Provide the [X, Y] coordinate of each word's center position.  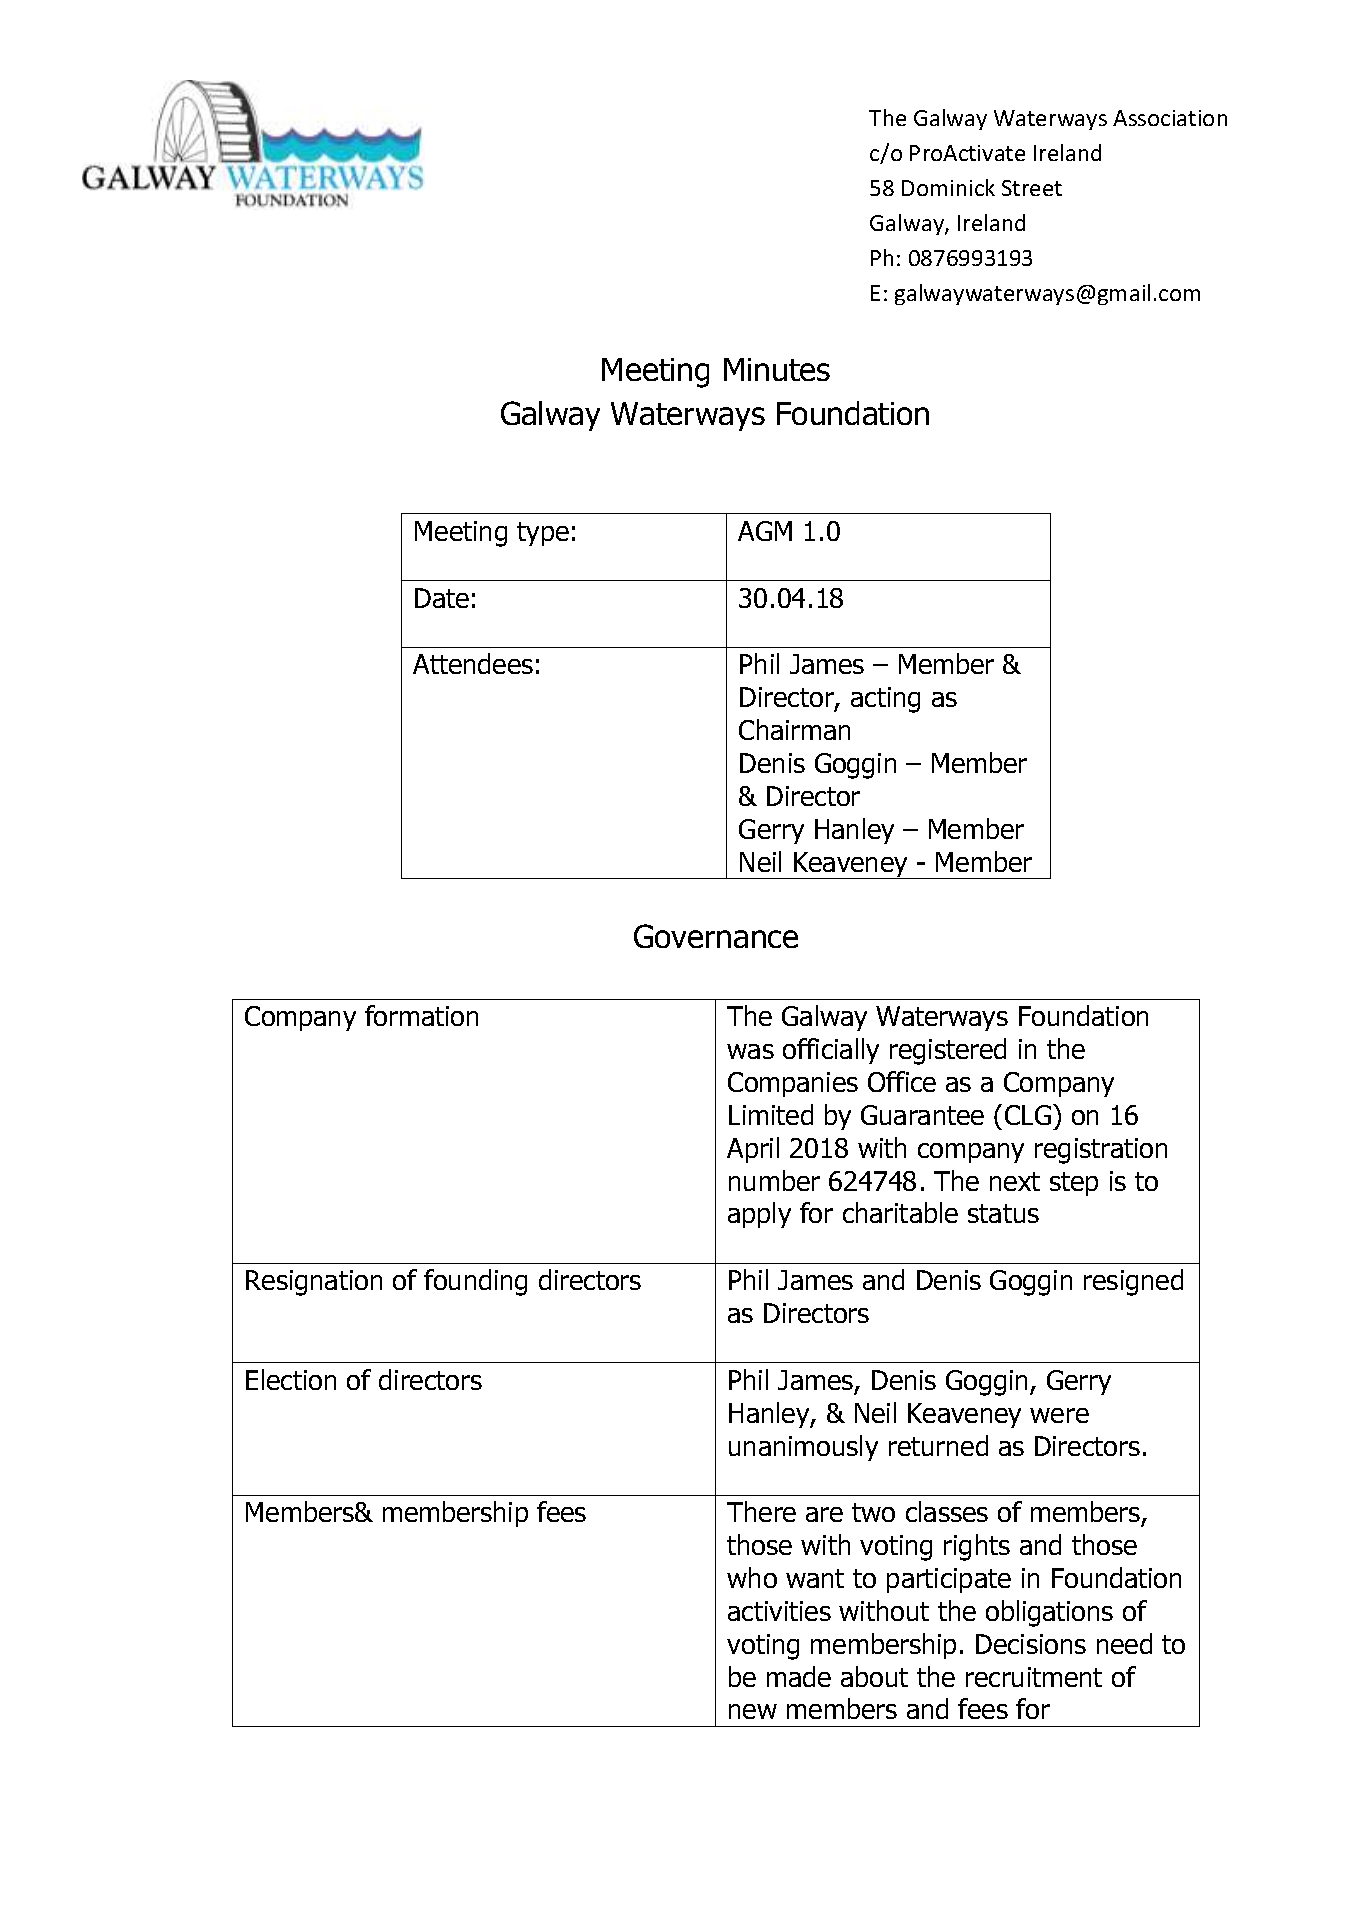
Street [1032, 188]
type [543, 534]
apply [759, 1215]
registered [948, 1051]
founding [475, 1282]
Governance [716, 936]
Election [291, 1379]
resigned [1133, 1282]
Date [442, 598]
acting [885, 700]
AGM [765, 531]
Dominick [948, 187]
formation [421, 1015]
